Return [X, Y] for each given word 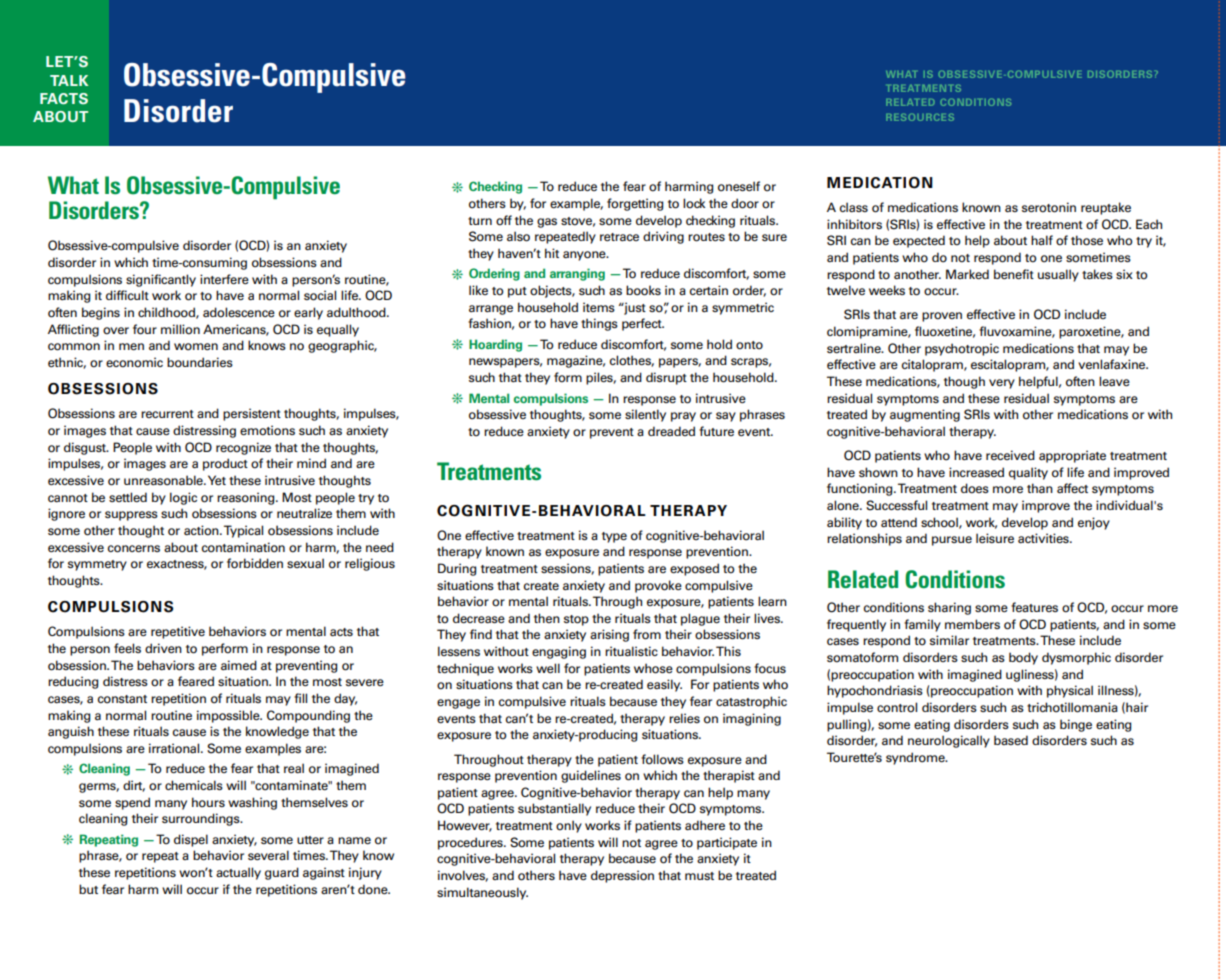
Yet [217, 480]
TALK [69, 80]
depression [622, 876]
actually [238, 873]
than [1040, 488]
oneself [739, 186]
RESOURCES [920, 117]
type [614, 537]
